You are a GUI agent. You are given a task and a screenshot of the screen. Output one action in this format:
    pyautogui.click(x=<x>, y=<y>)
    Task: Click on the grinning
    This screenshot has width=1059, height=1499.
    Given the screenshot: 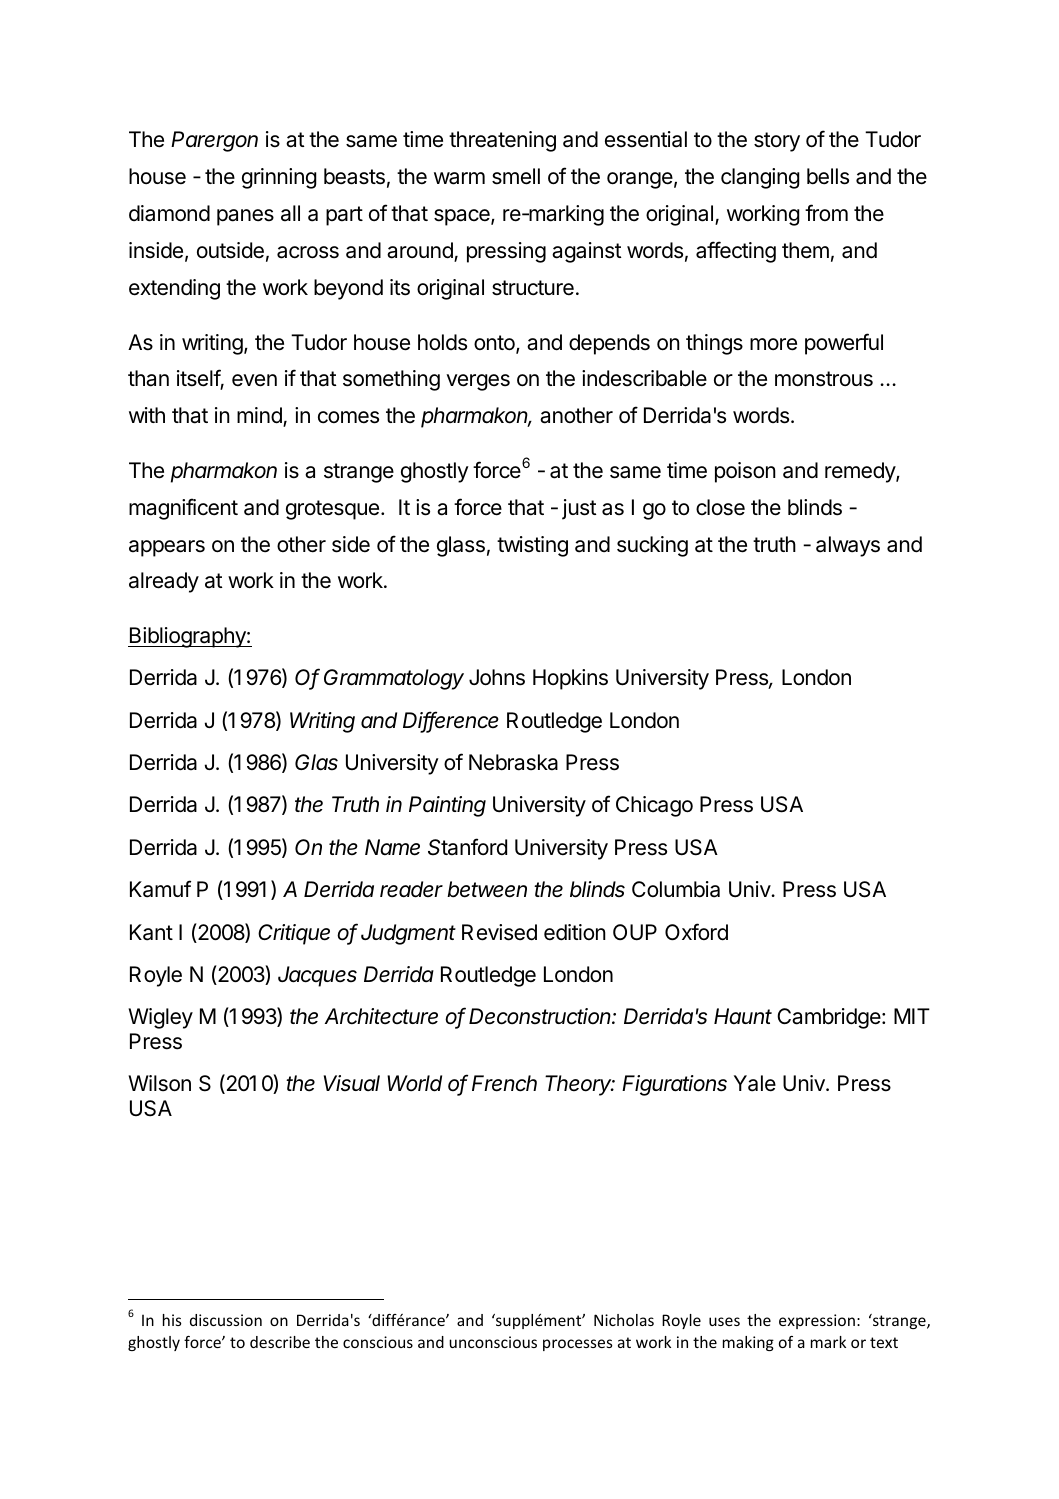 What is the action you would take?
    pyautogui.click(x=279, y=178)
